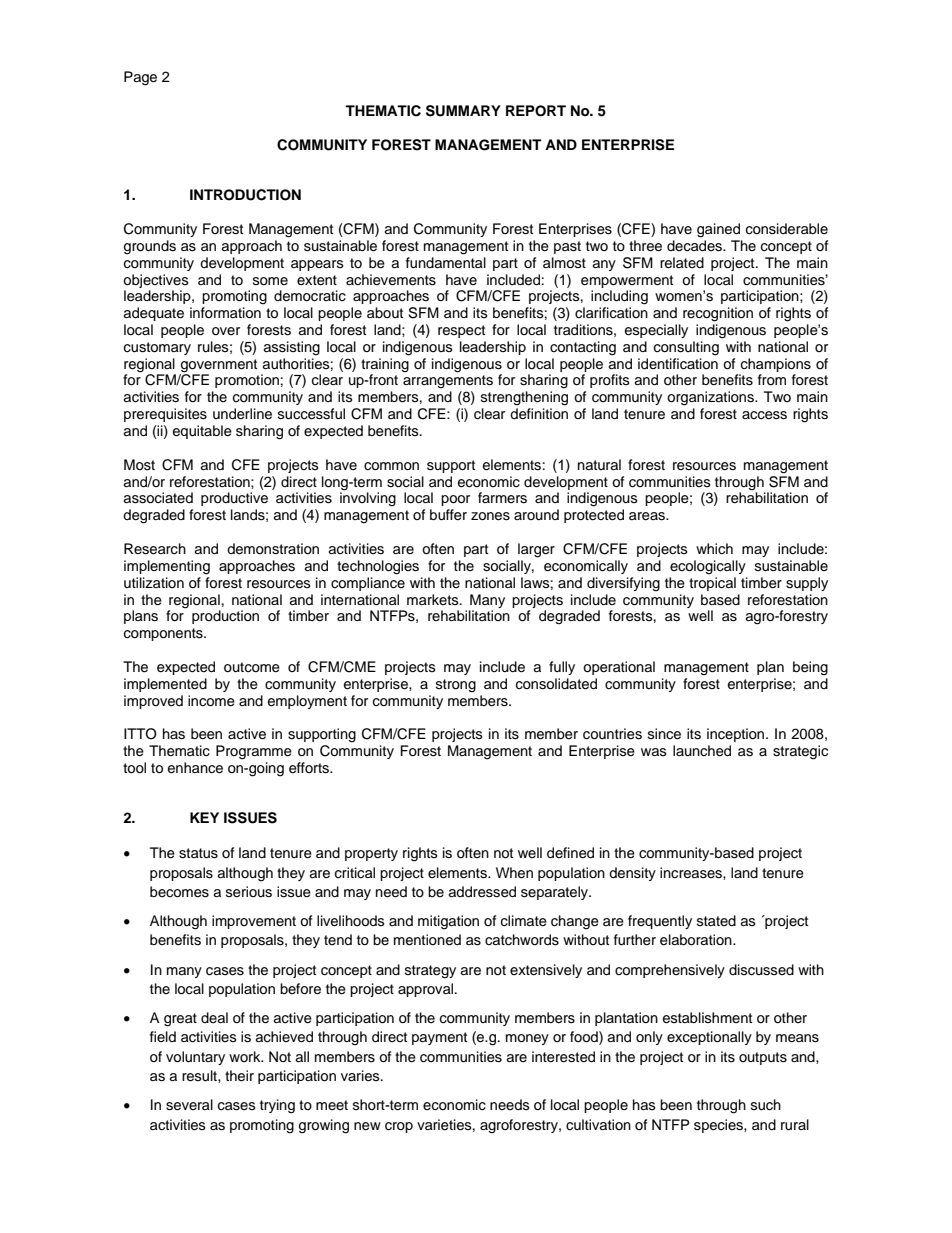 The width and height of the screenshot is (952, 1233). Describe the element at coordinates (463, 111) in the screenshot. I see `SUMMARY` at that location.
